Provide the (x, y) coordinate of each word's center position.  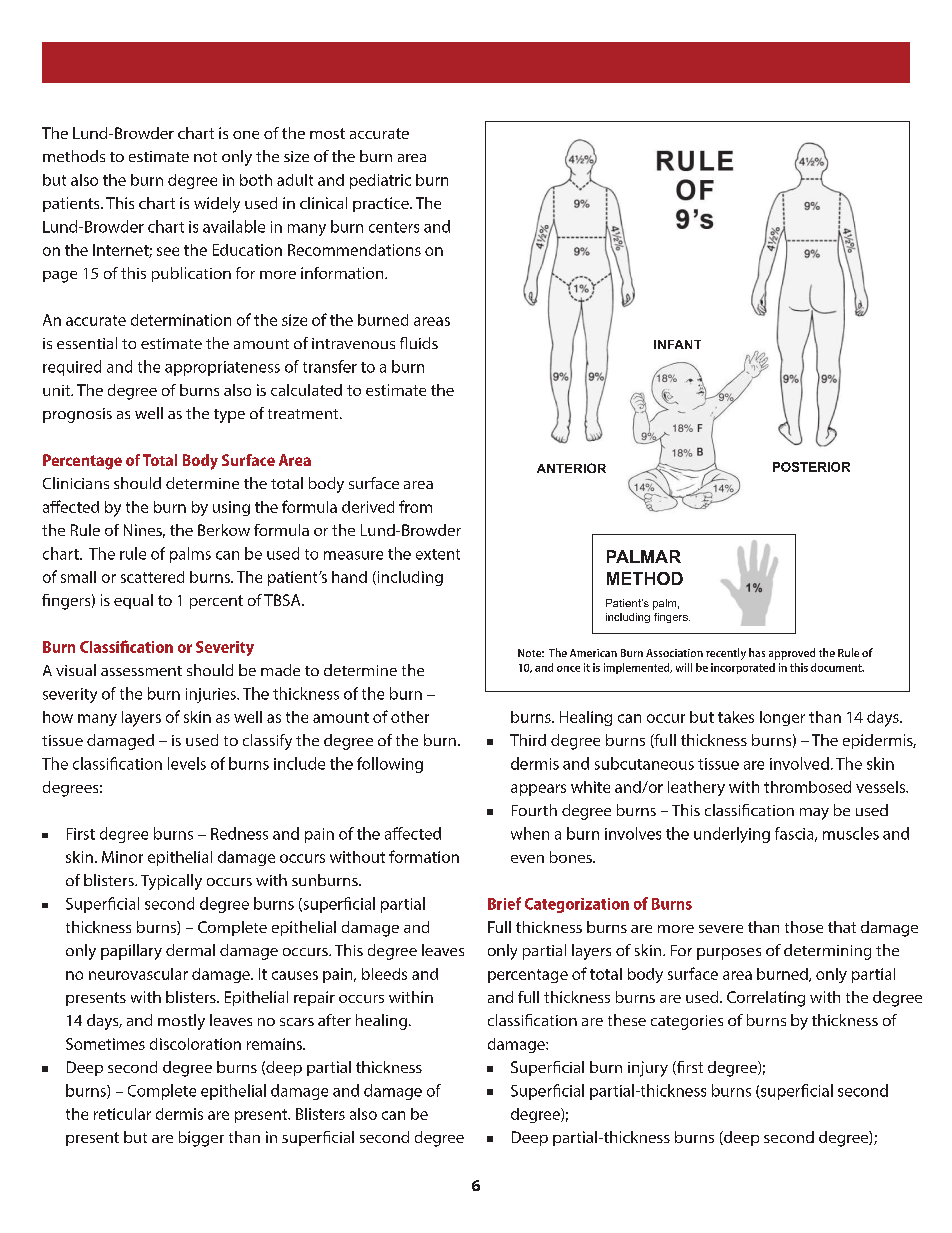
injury (648, 1069)
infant (677, 344)
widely (217, 205)
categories (687, 1022)
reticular (122, 1114)
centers (394, 227)
